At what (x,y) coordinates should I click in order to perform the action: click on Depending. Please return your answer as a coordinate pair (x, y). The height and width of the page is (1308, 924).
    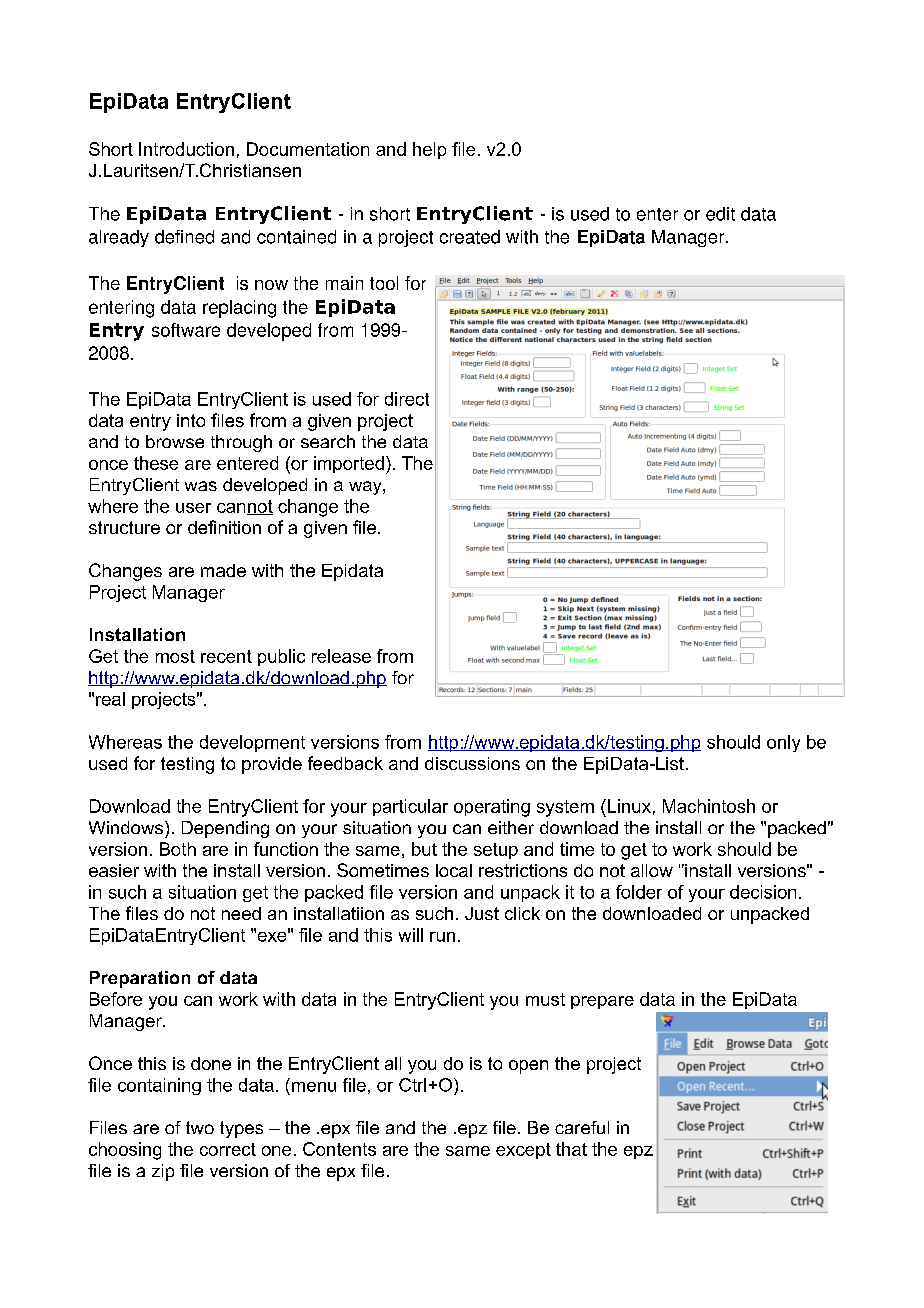
    Looking at the image, I should click on (225, 829).
